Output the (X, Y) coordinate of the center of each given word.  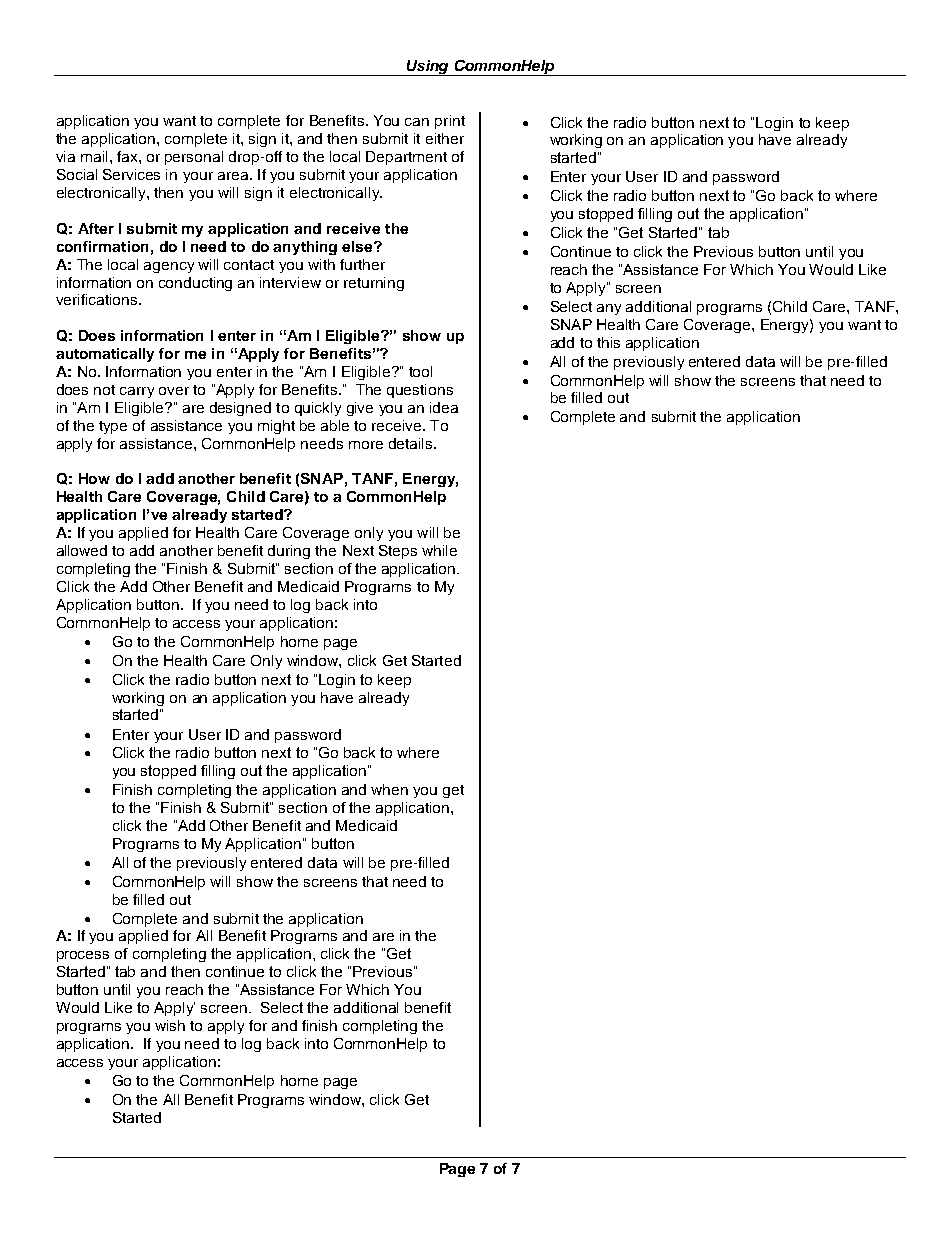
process (83, 956)
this (608, 342)
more (366, 445)
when (389, 789)
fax (128, 156)
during (289, 552)
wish (170, 1025)
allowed (82, 550)
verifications (98, 299)
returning (374, 284)
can (417, 122)
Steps (398, 552)
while (439, 550)
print (450, 122)
